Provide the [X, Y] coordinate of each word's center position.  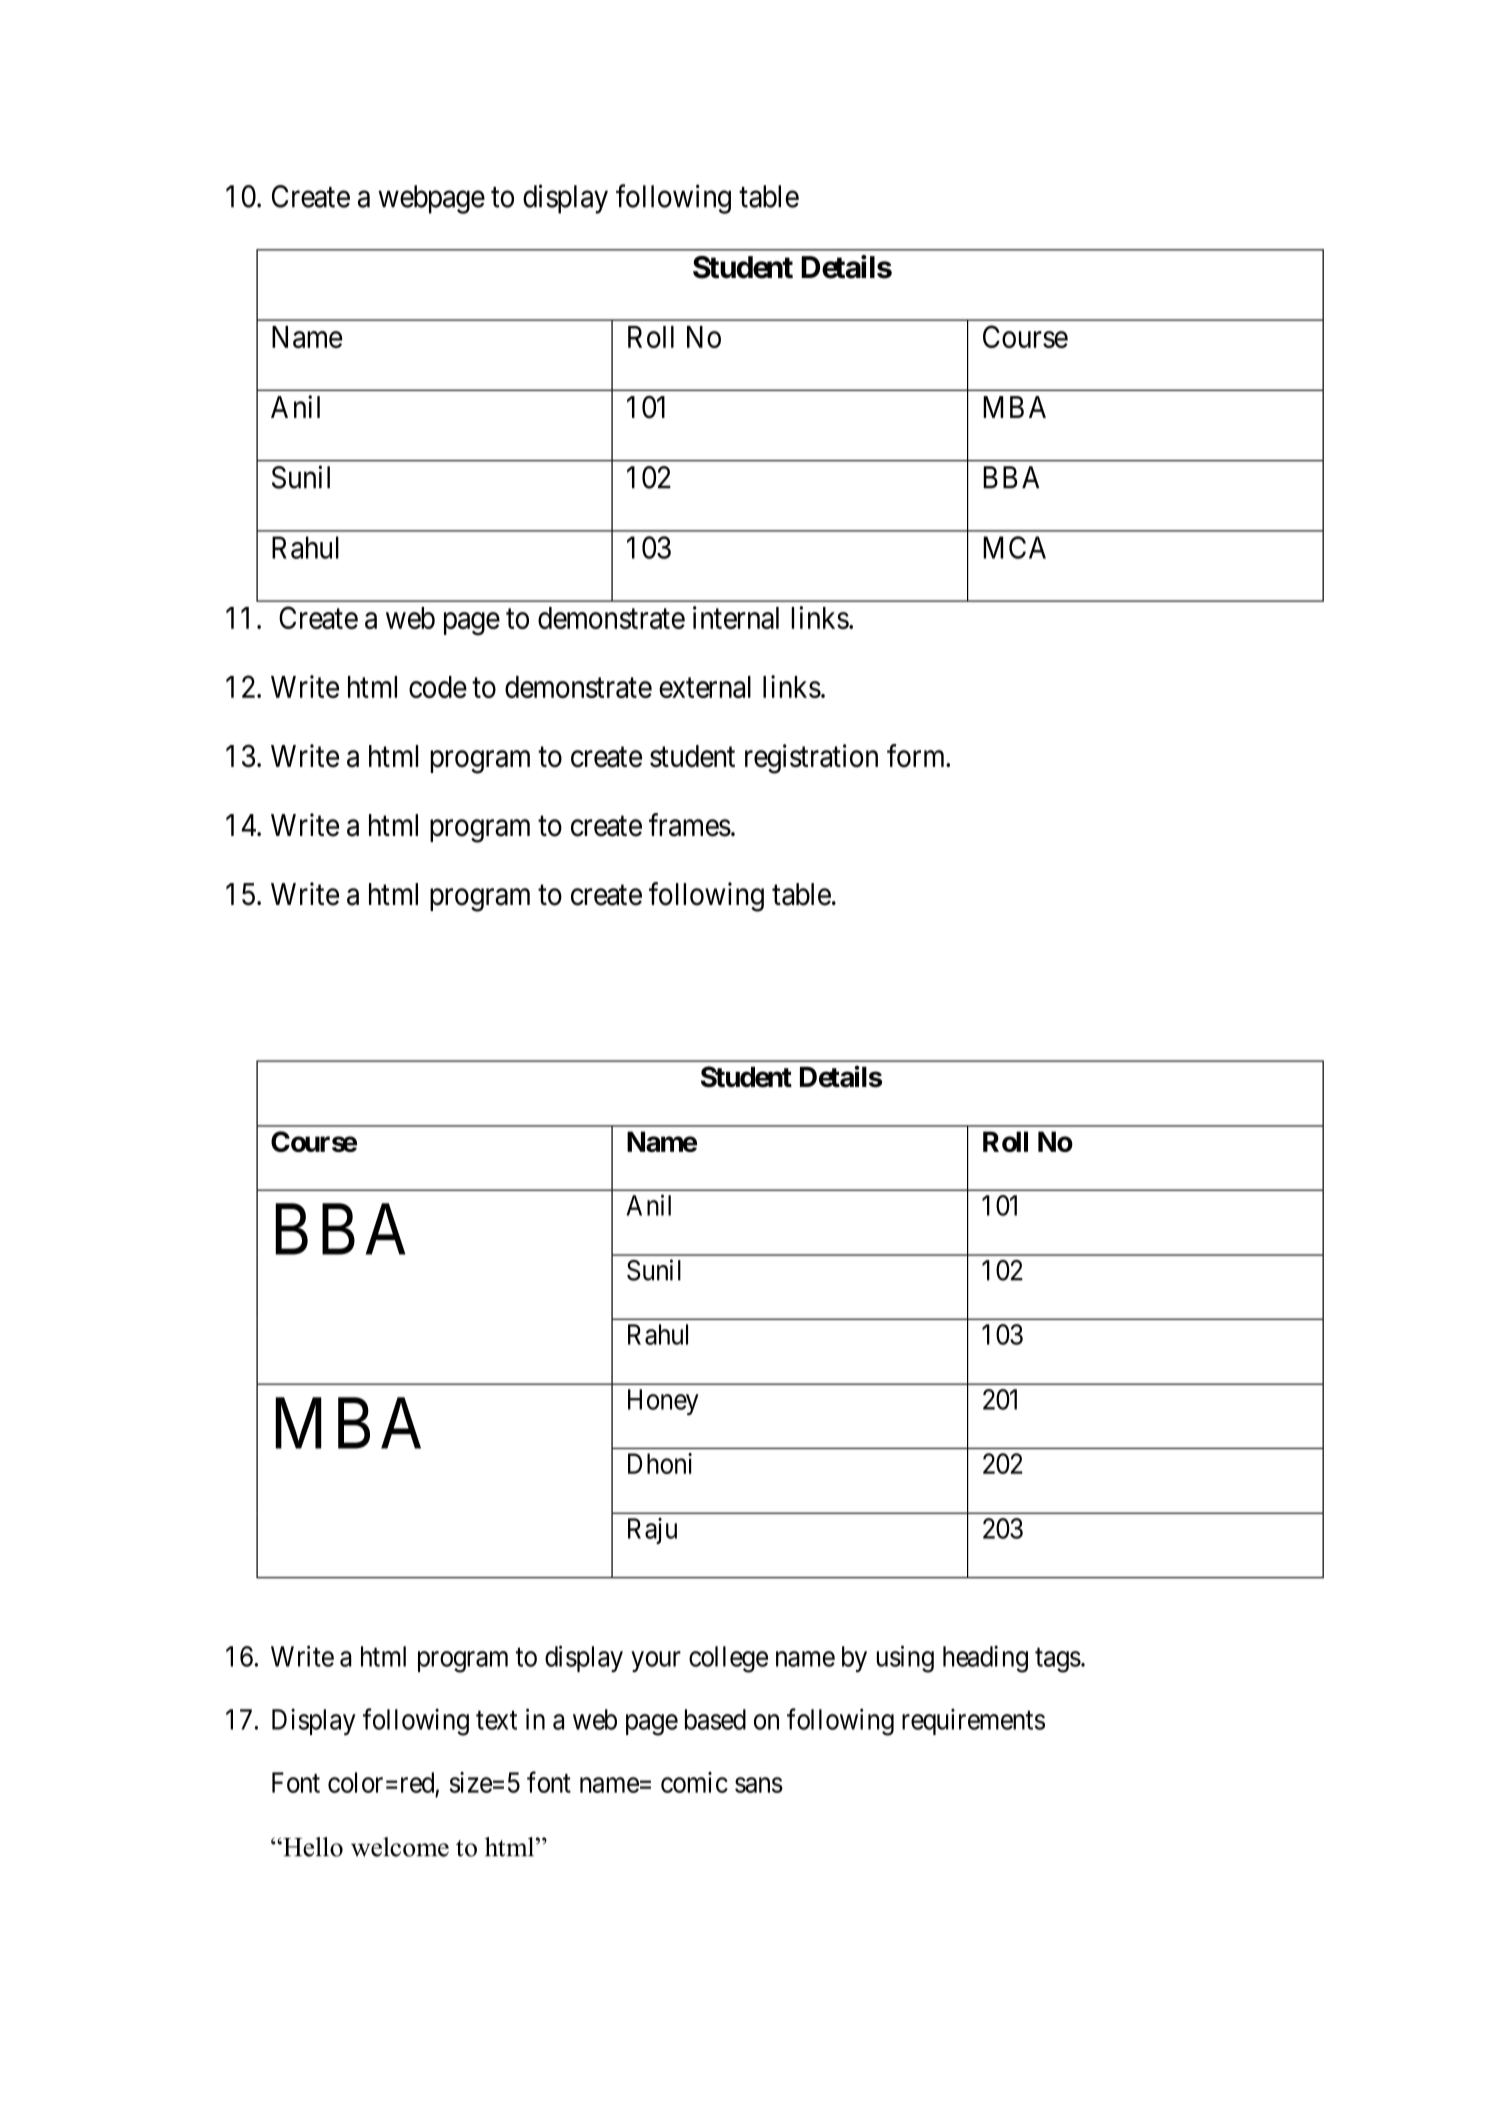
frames [690, 825]
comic [694, 1782]
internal [736, 617]
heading [985, 1659]
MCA [1014, 547]
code [438, 687]
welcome [400, 1847]
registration [811, 759]
